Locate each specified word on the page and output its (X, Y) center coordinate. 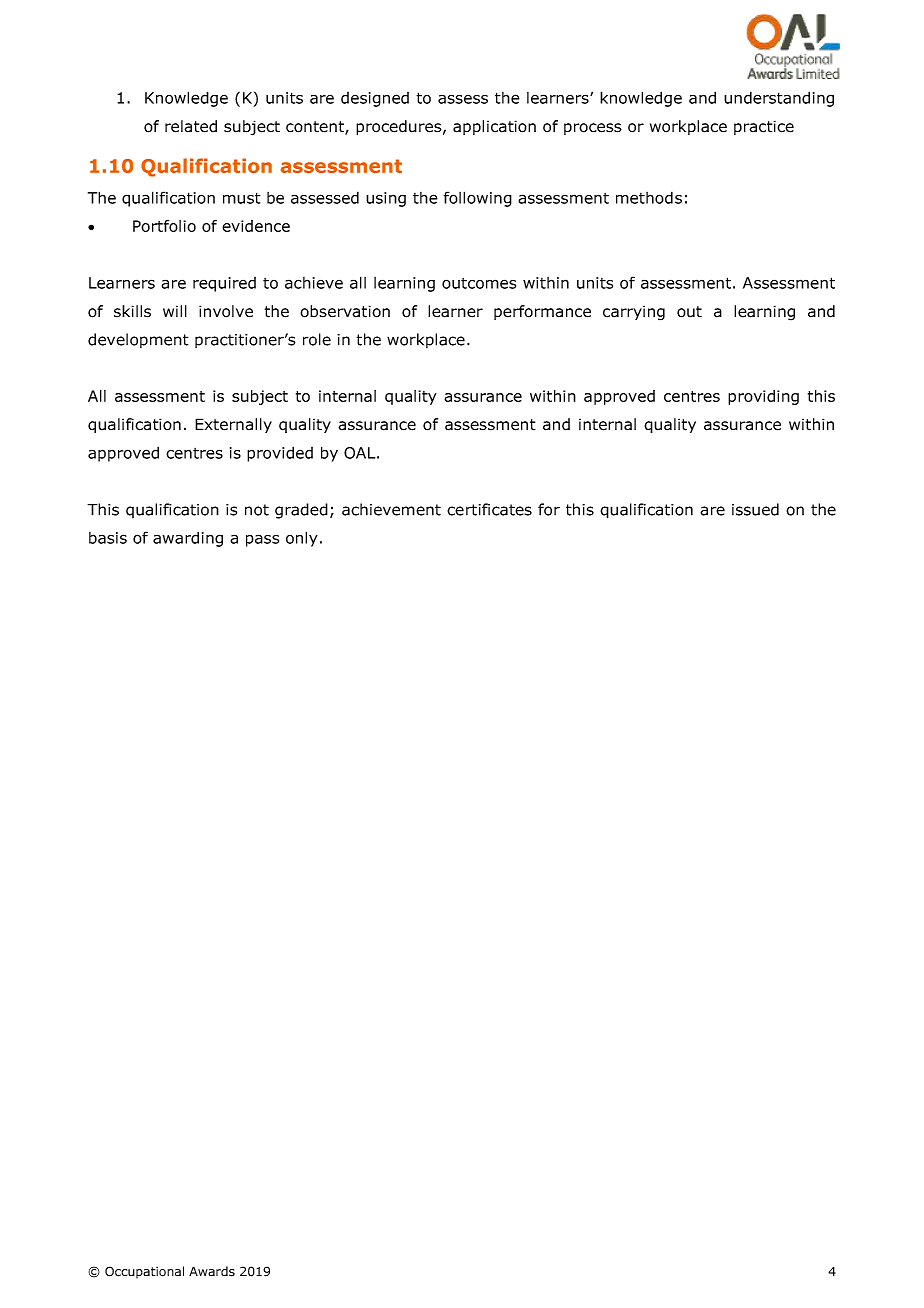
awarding (188, 539)
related (191, 126)
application (494, 127)
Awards (212, 1271)
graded (301, 511)
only (302, 539)
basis (108, 538)
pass (262, 540)
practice (764, 127)
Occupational (144, 1272)
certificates (489, 509)
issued (755, 509)
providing (763, 397)
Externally (233, 425)
